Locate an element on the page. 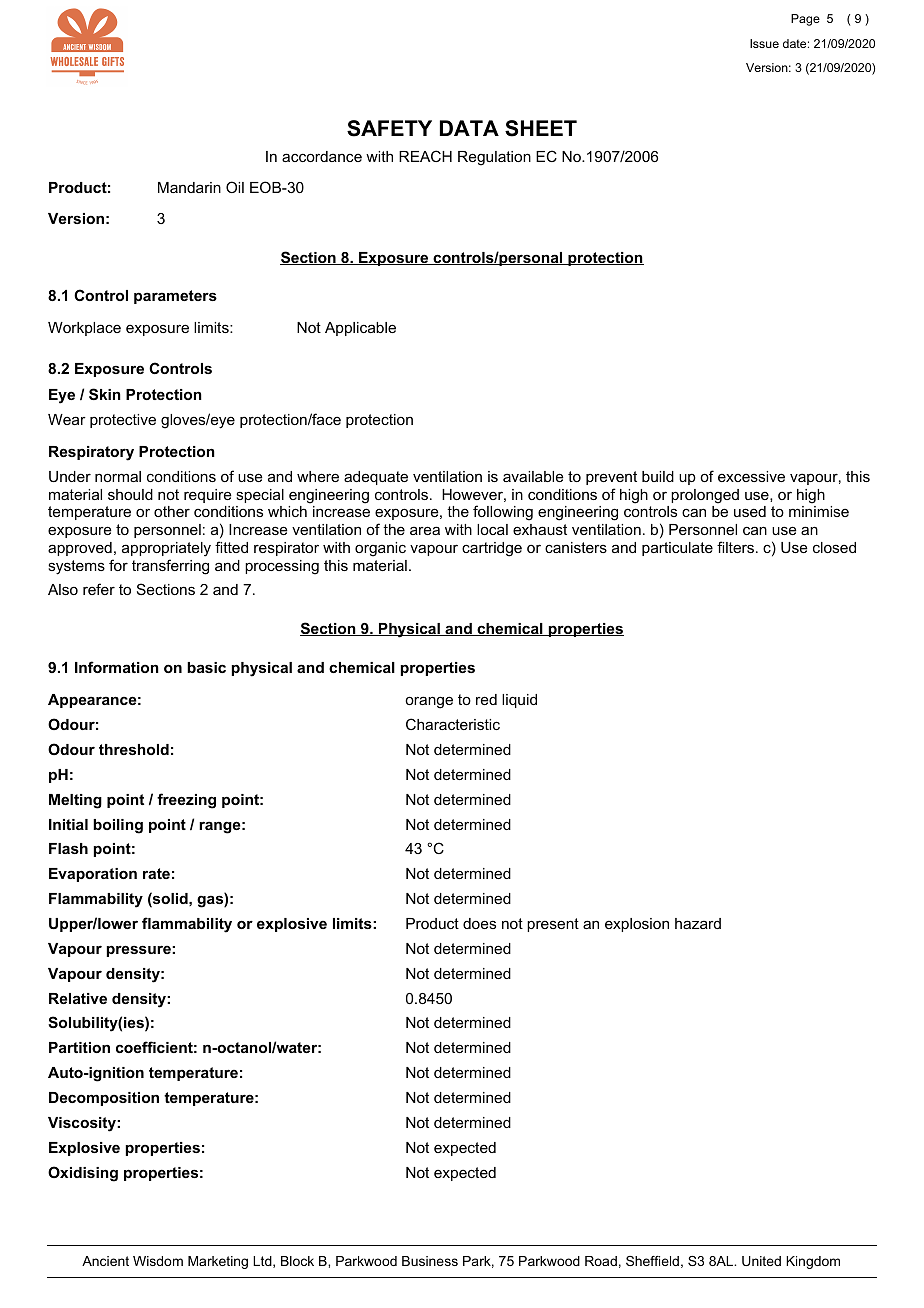  filters is located at coordinates (735, 547).
